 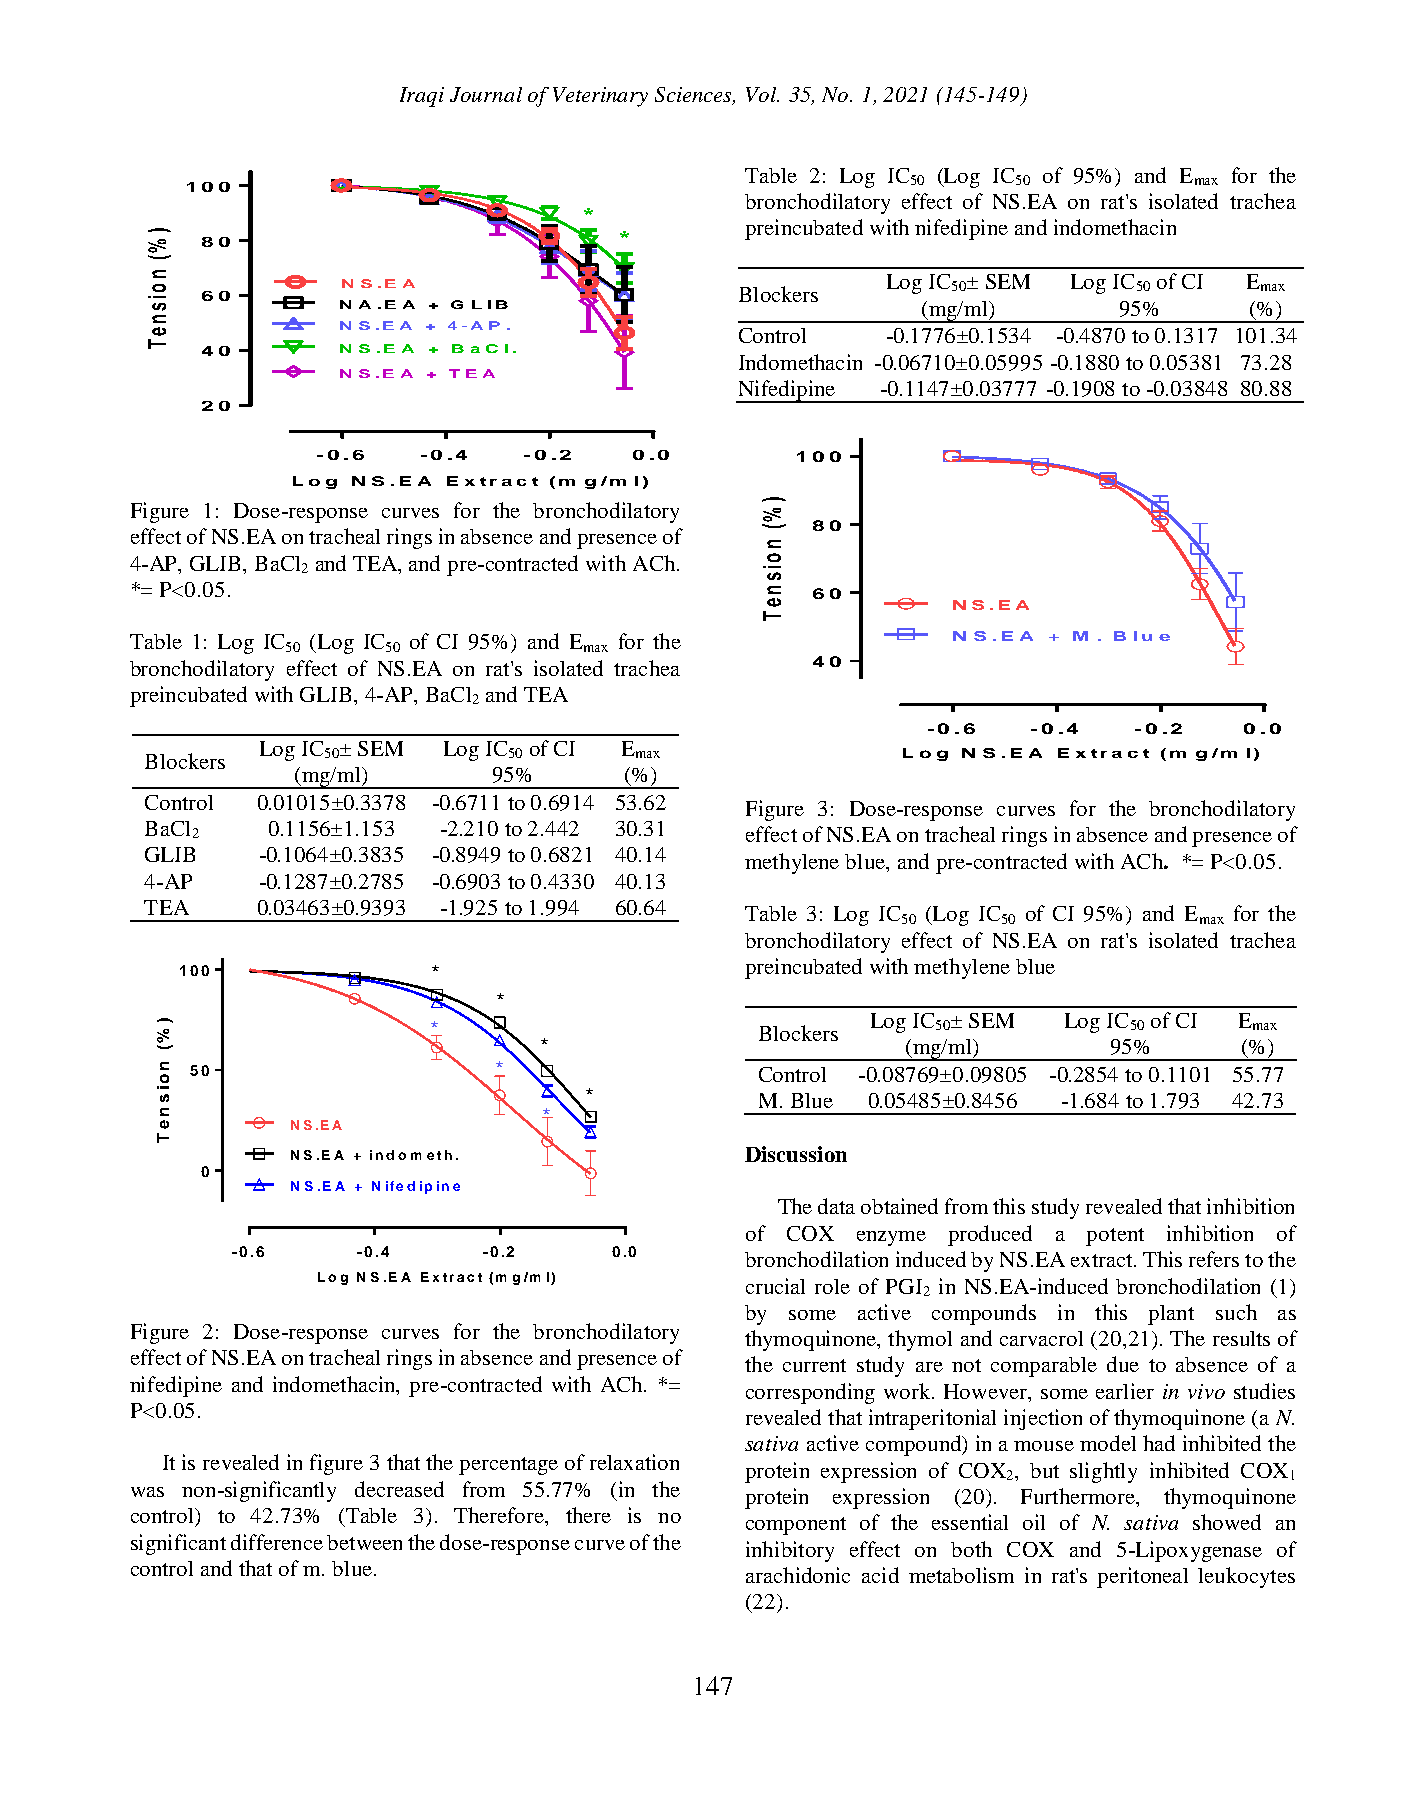 I want to click on data, so click(x=836, y=1206).
